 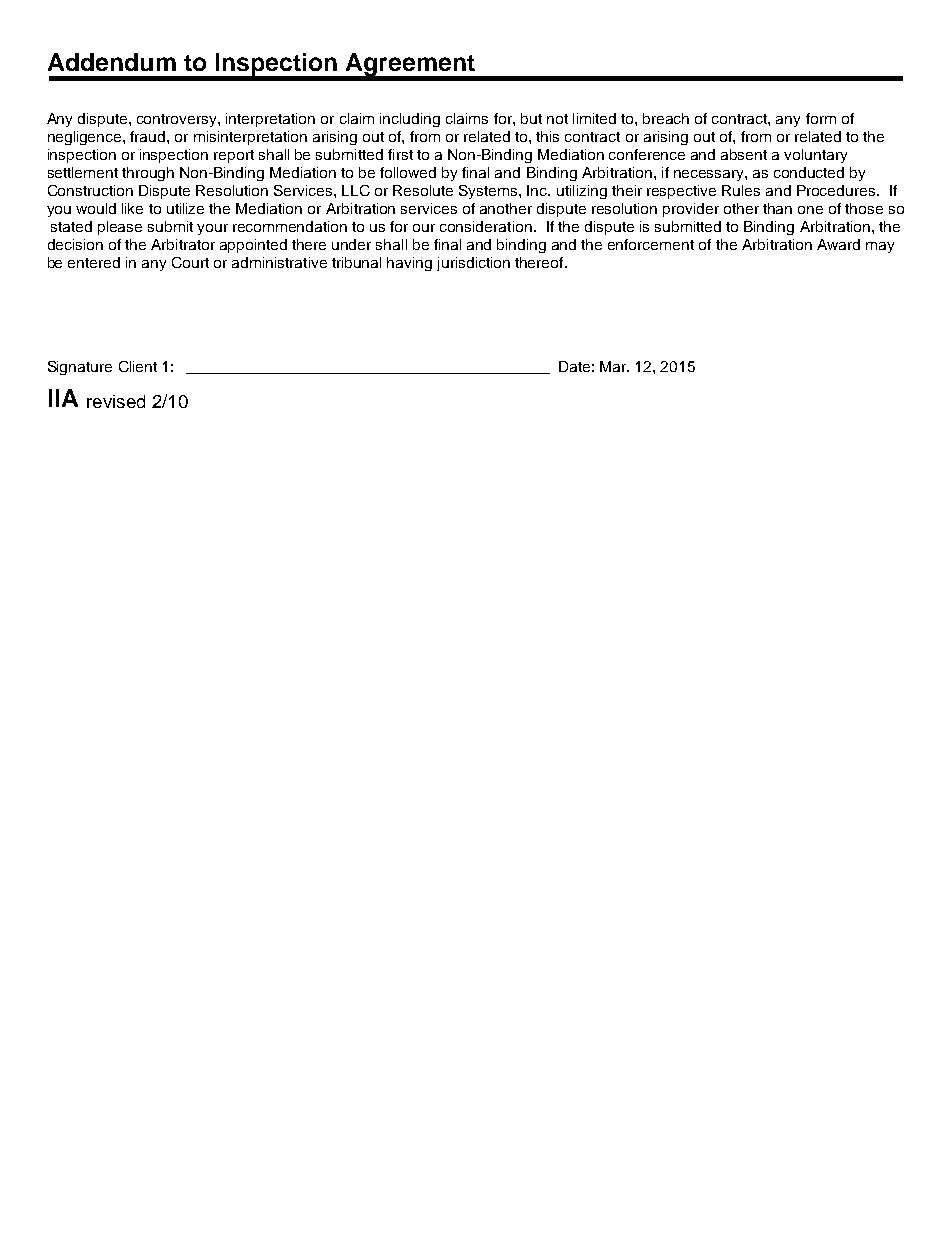 I want to click on revised, so click(x=116, y=401).
